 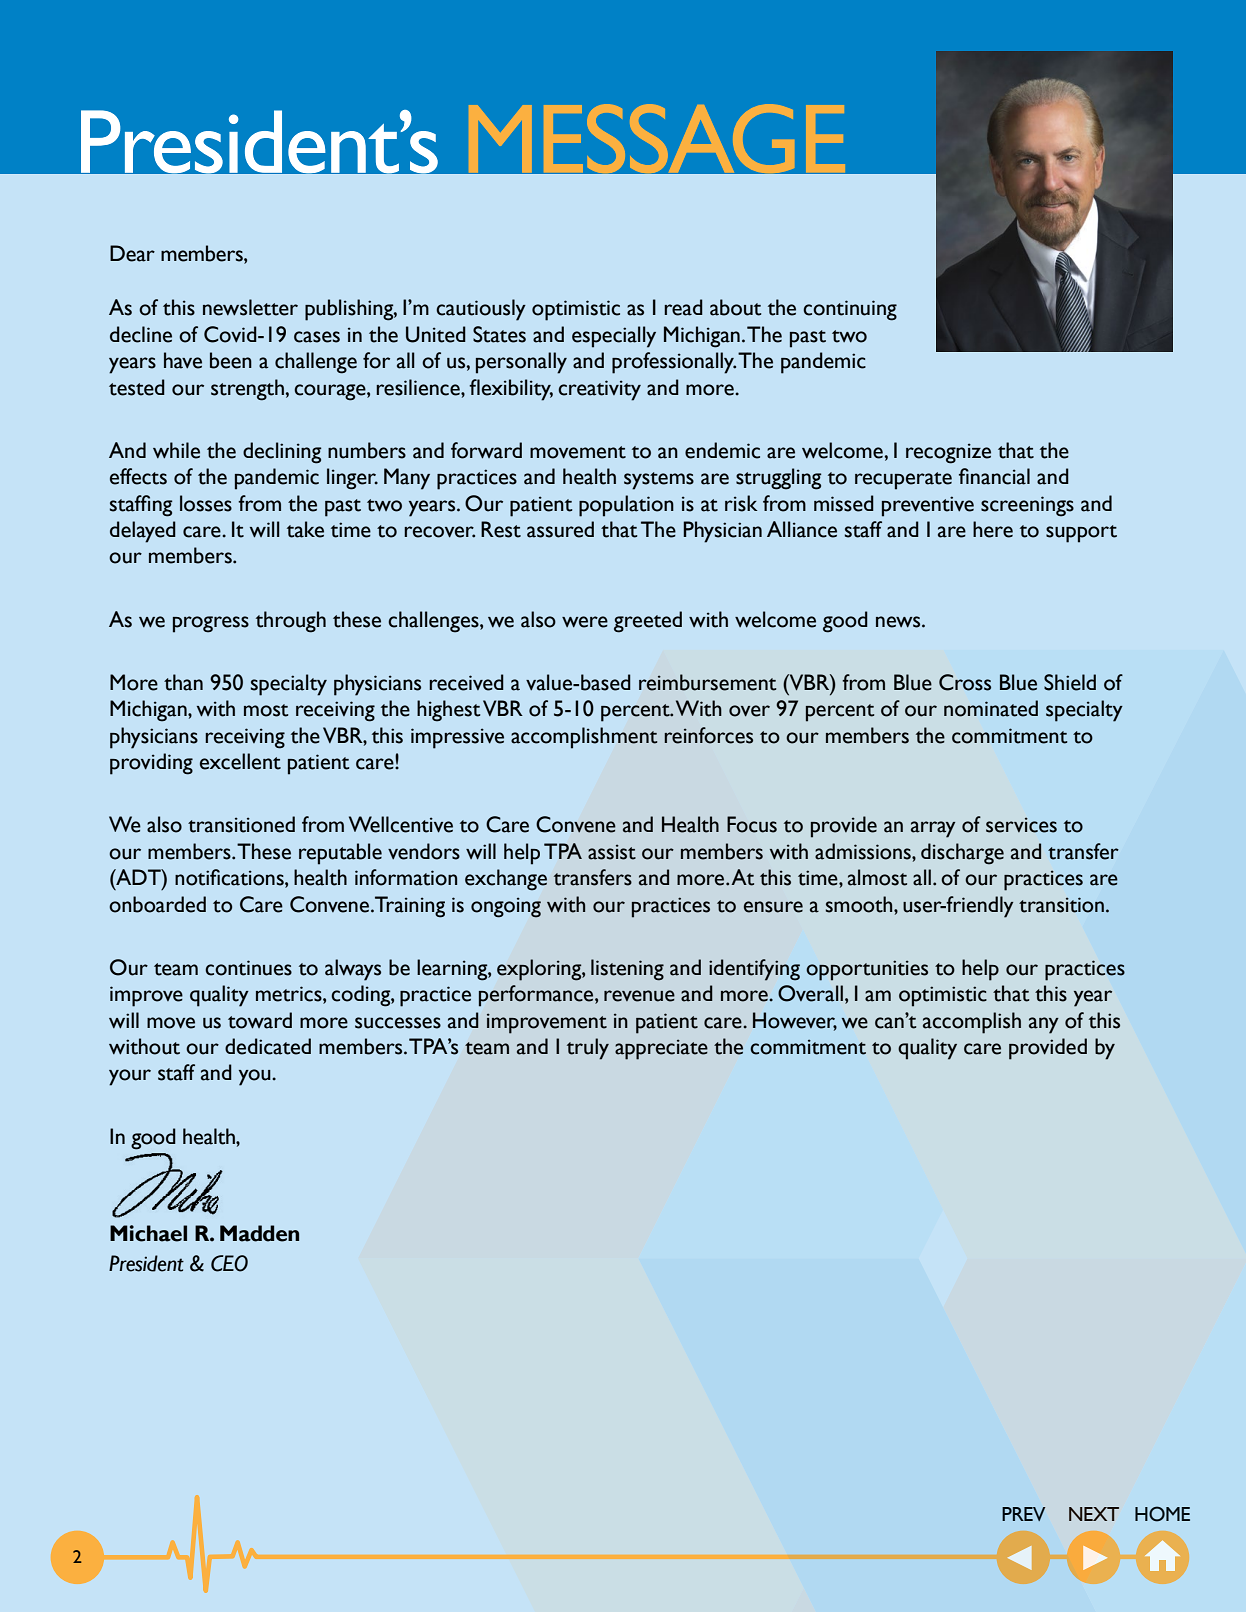 I want to click on through, so click(x=291, y=622).
